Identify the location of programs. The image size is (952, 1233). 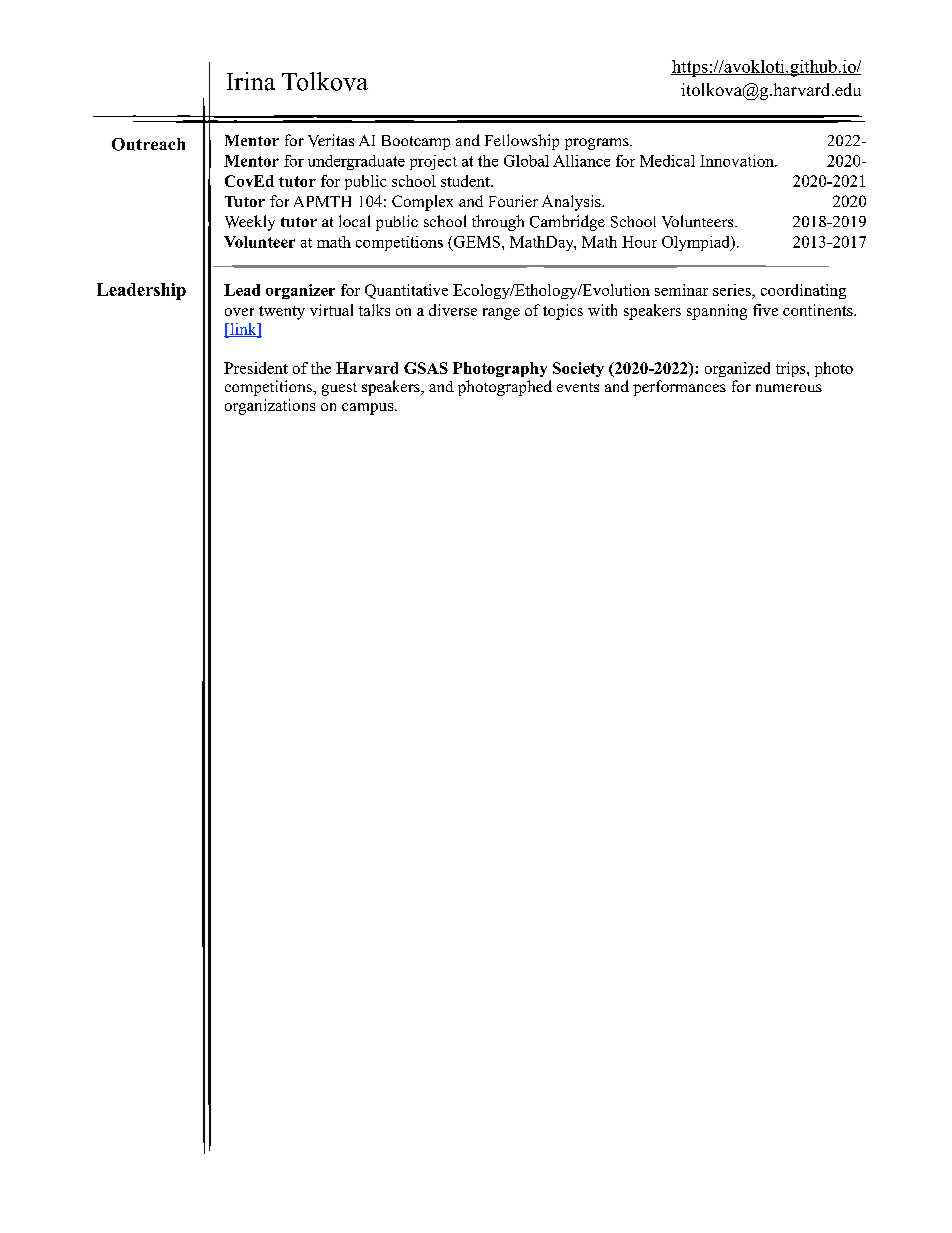
(598, 144).
